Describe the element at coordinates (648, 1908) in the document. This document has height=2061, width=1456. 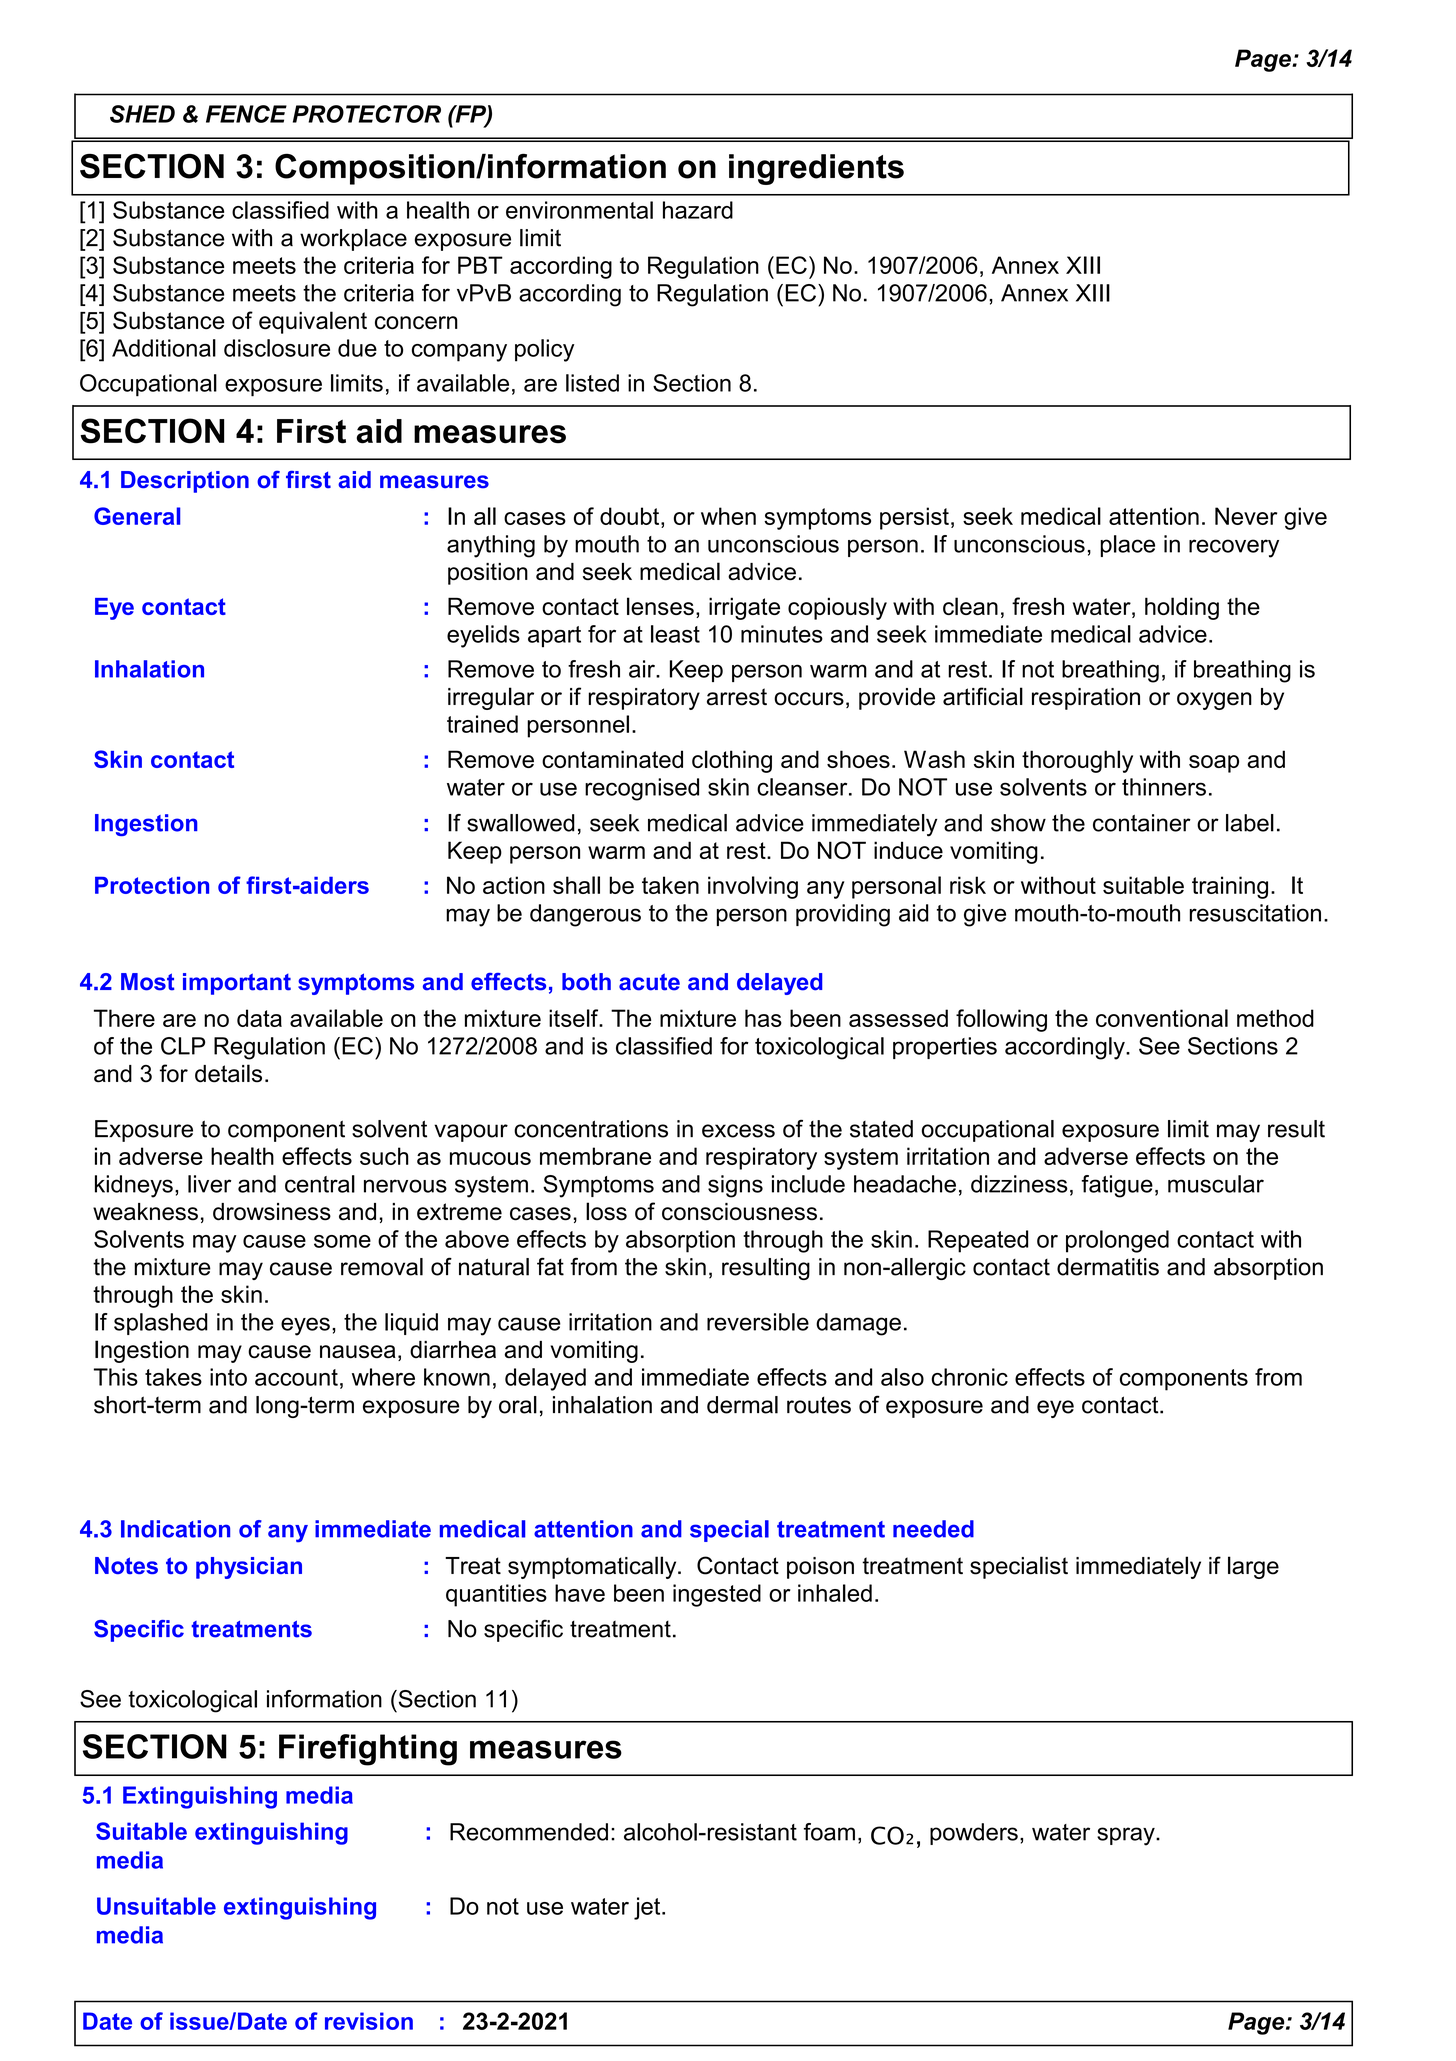
I see `jet` at that location.
